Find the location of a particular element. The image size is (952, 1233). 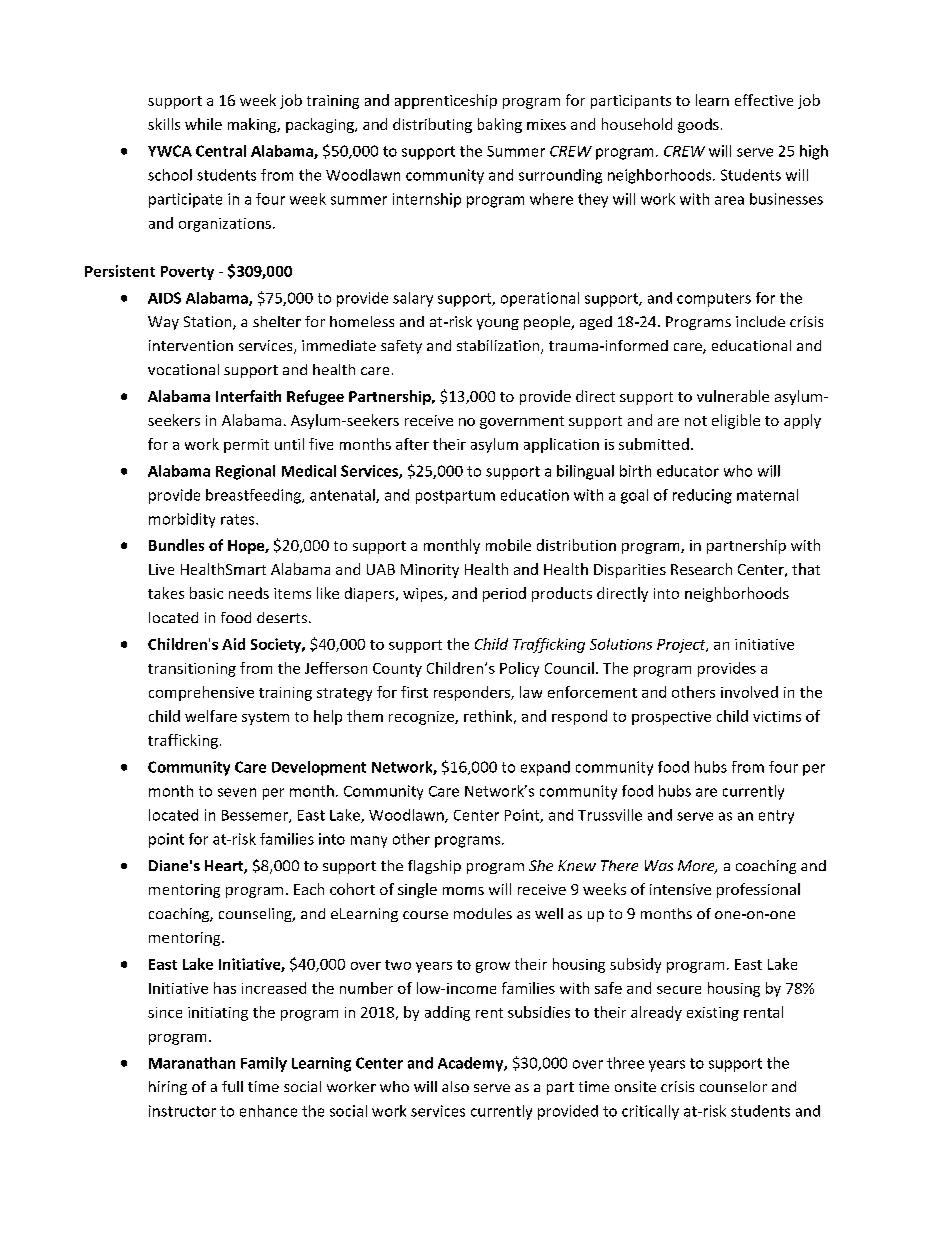

baking is located at coordinates (500, 125).
